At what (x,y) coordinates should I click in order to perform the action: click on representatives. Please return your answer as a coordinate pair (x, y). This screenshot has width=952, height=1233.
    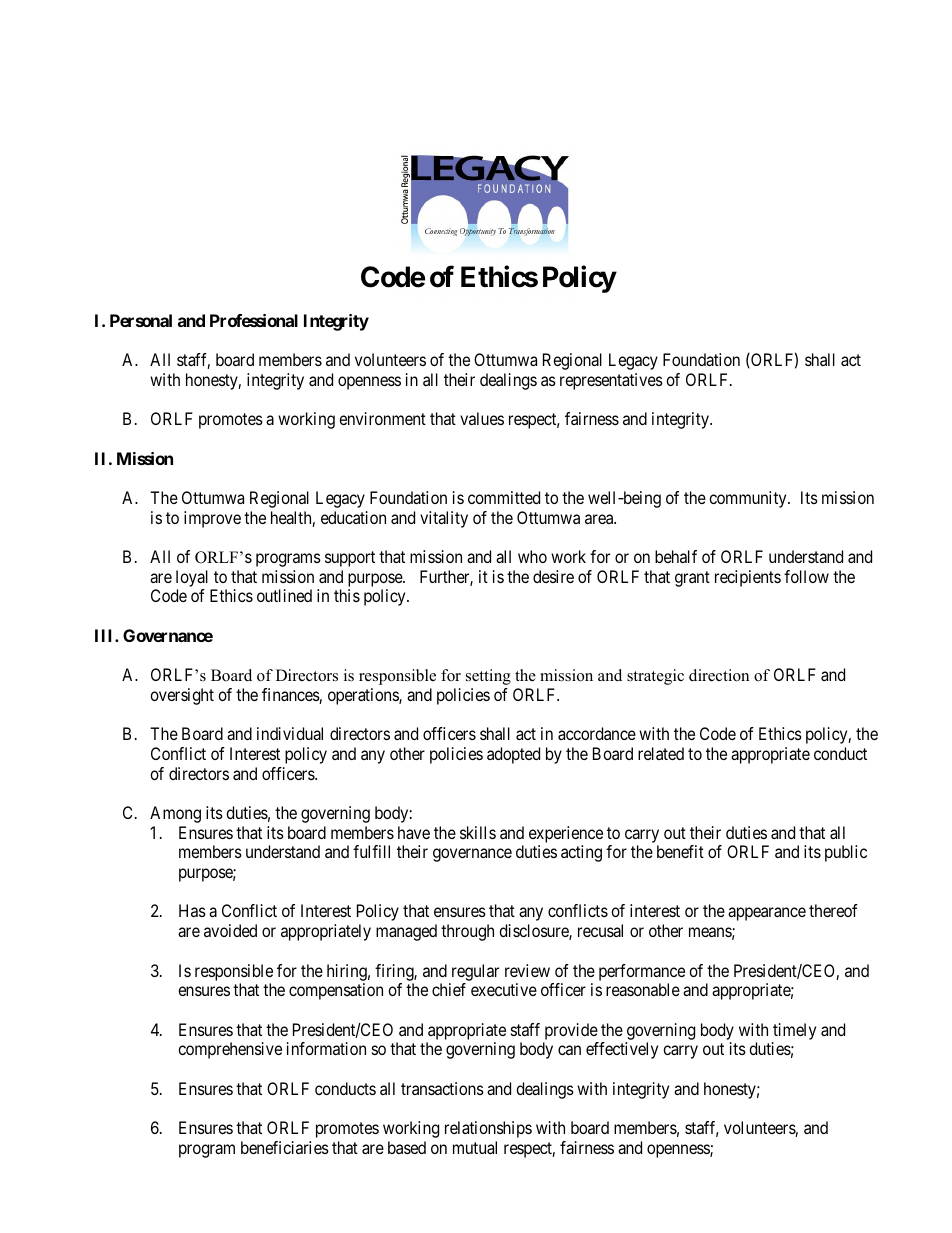
    Looking at the image, I should click on (611, 381).
